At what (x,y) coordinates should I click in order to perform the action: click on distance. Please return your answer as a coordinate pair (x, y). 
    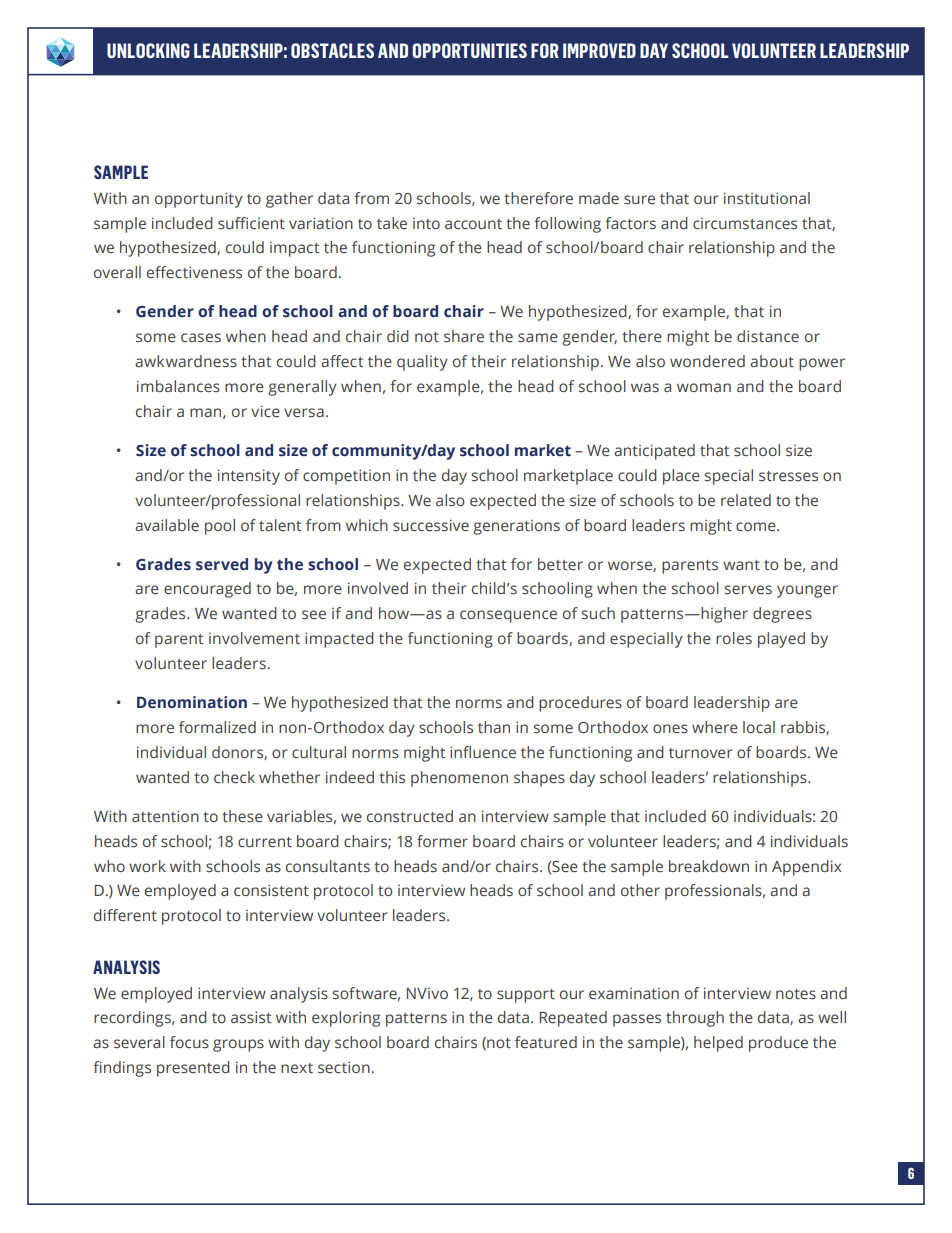
    Looking at the image, I should click on (768, 336).
